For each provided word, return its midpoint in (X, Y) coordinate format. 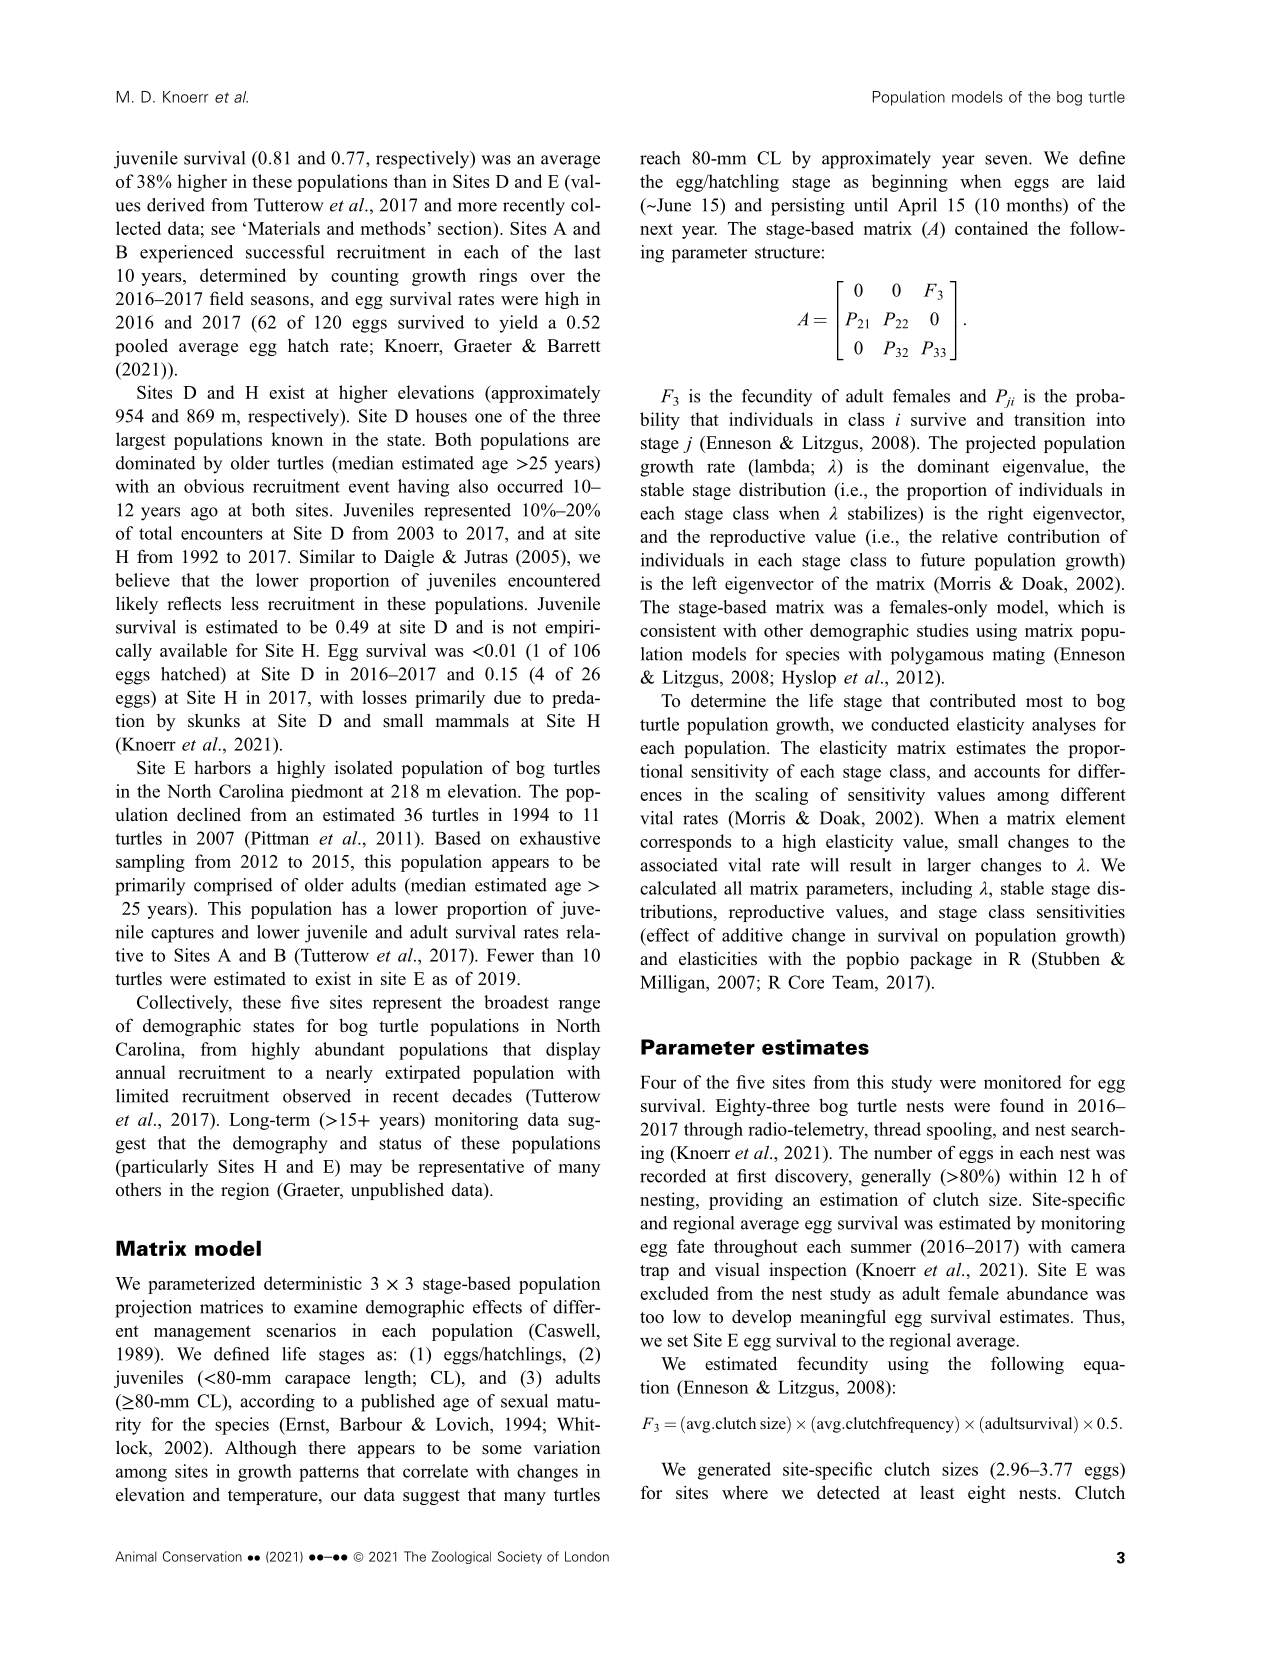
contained (991, 228)
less (245, 603)
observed (317, 1096)
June (672, 205)
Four (658, 1082)
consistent (678, 630)
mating (1018, 656)
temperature (274, 1497)
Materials (282, 228)
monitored (1023, 1082)
